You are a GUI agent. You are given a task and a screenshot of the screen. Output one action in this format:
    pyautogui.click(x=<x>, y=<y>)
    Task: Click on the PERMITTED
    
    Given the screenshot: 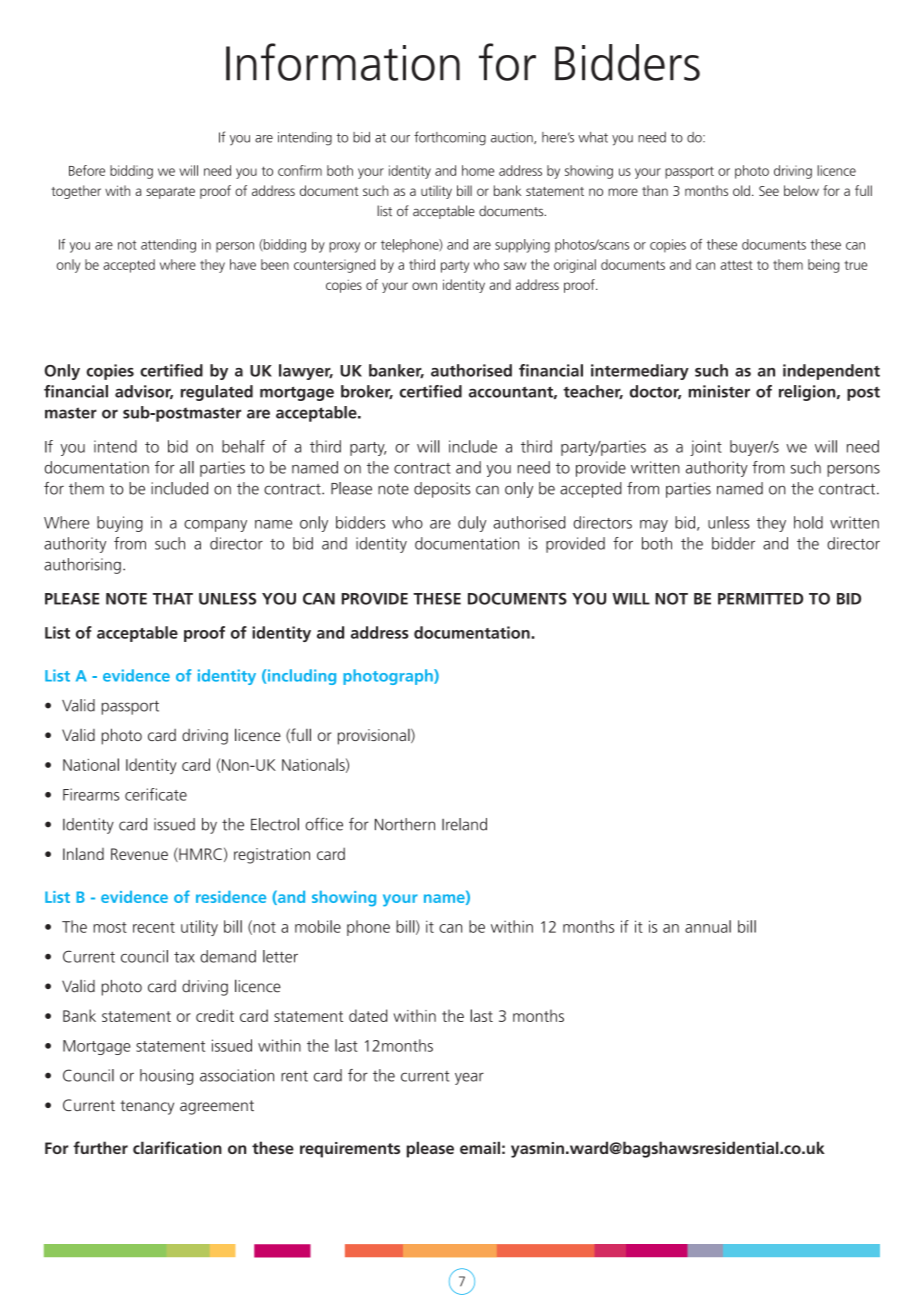 What is the action you would take?
    pyautogui.click(x=760, y=599)
